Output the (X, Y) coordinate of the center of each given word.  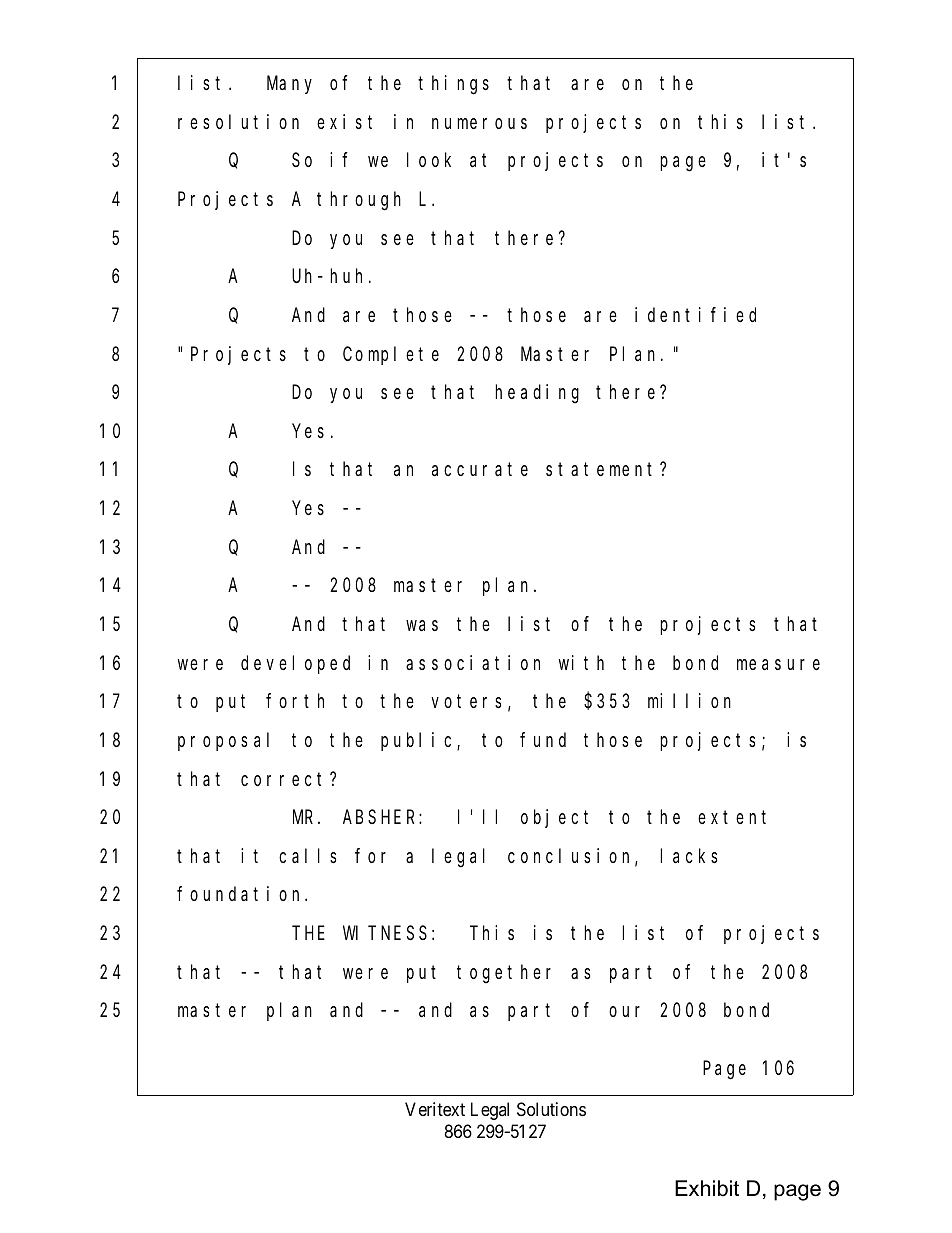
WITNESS (385, 934)
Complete (391, 355)
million (689, 700)
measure (778, 665)
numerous (479, 123)
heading (537, 394)
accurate (480, 470)
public (416, 741)
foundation (241, 893)
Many (289, 85)
